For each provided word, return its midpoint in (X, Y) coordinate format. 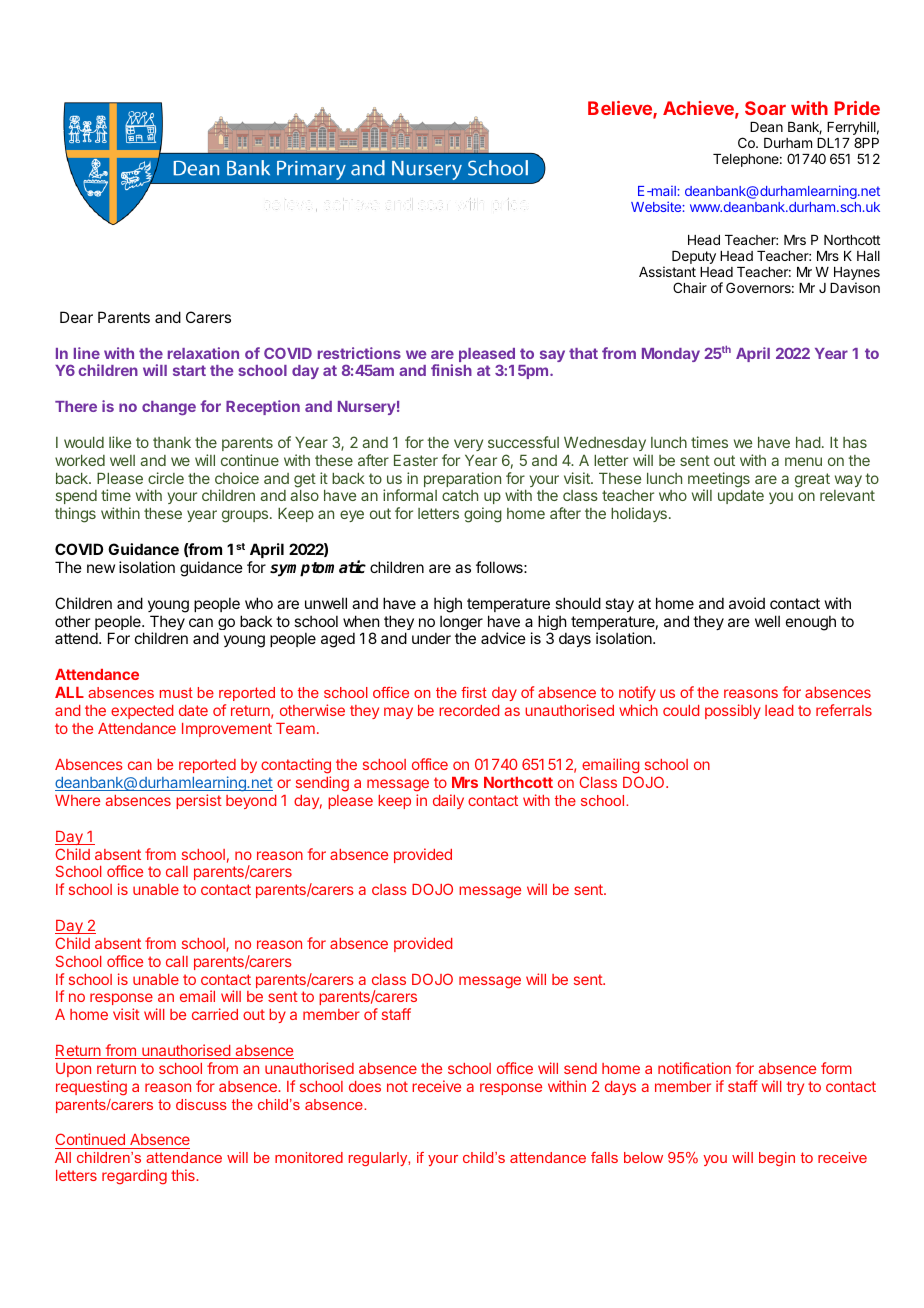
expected (142, 712)
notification (694, 1068)
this (184, 1175)
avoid (747, 603)
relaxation (203, 353)
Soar (765, 108)
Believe (621, 109)
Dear (76, 317)
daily (448, 801)
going (483, 515)
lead (779, 710)
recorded (469, 710)
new (101, 568)
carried (215, 1014)
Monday (671, 355)
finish (451, 370)
